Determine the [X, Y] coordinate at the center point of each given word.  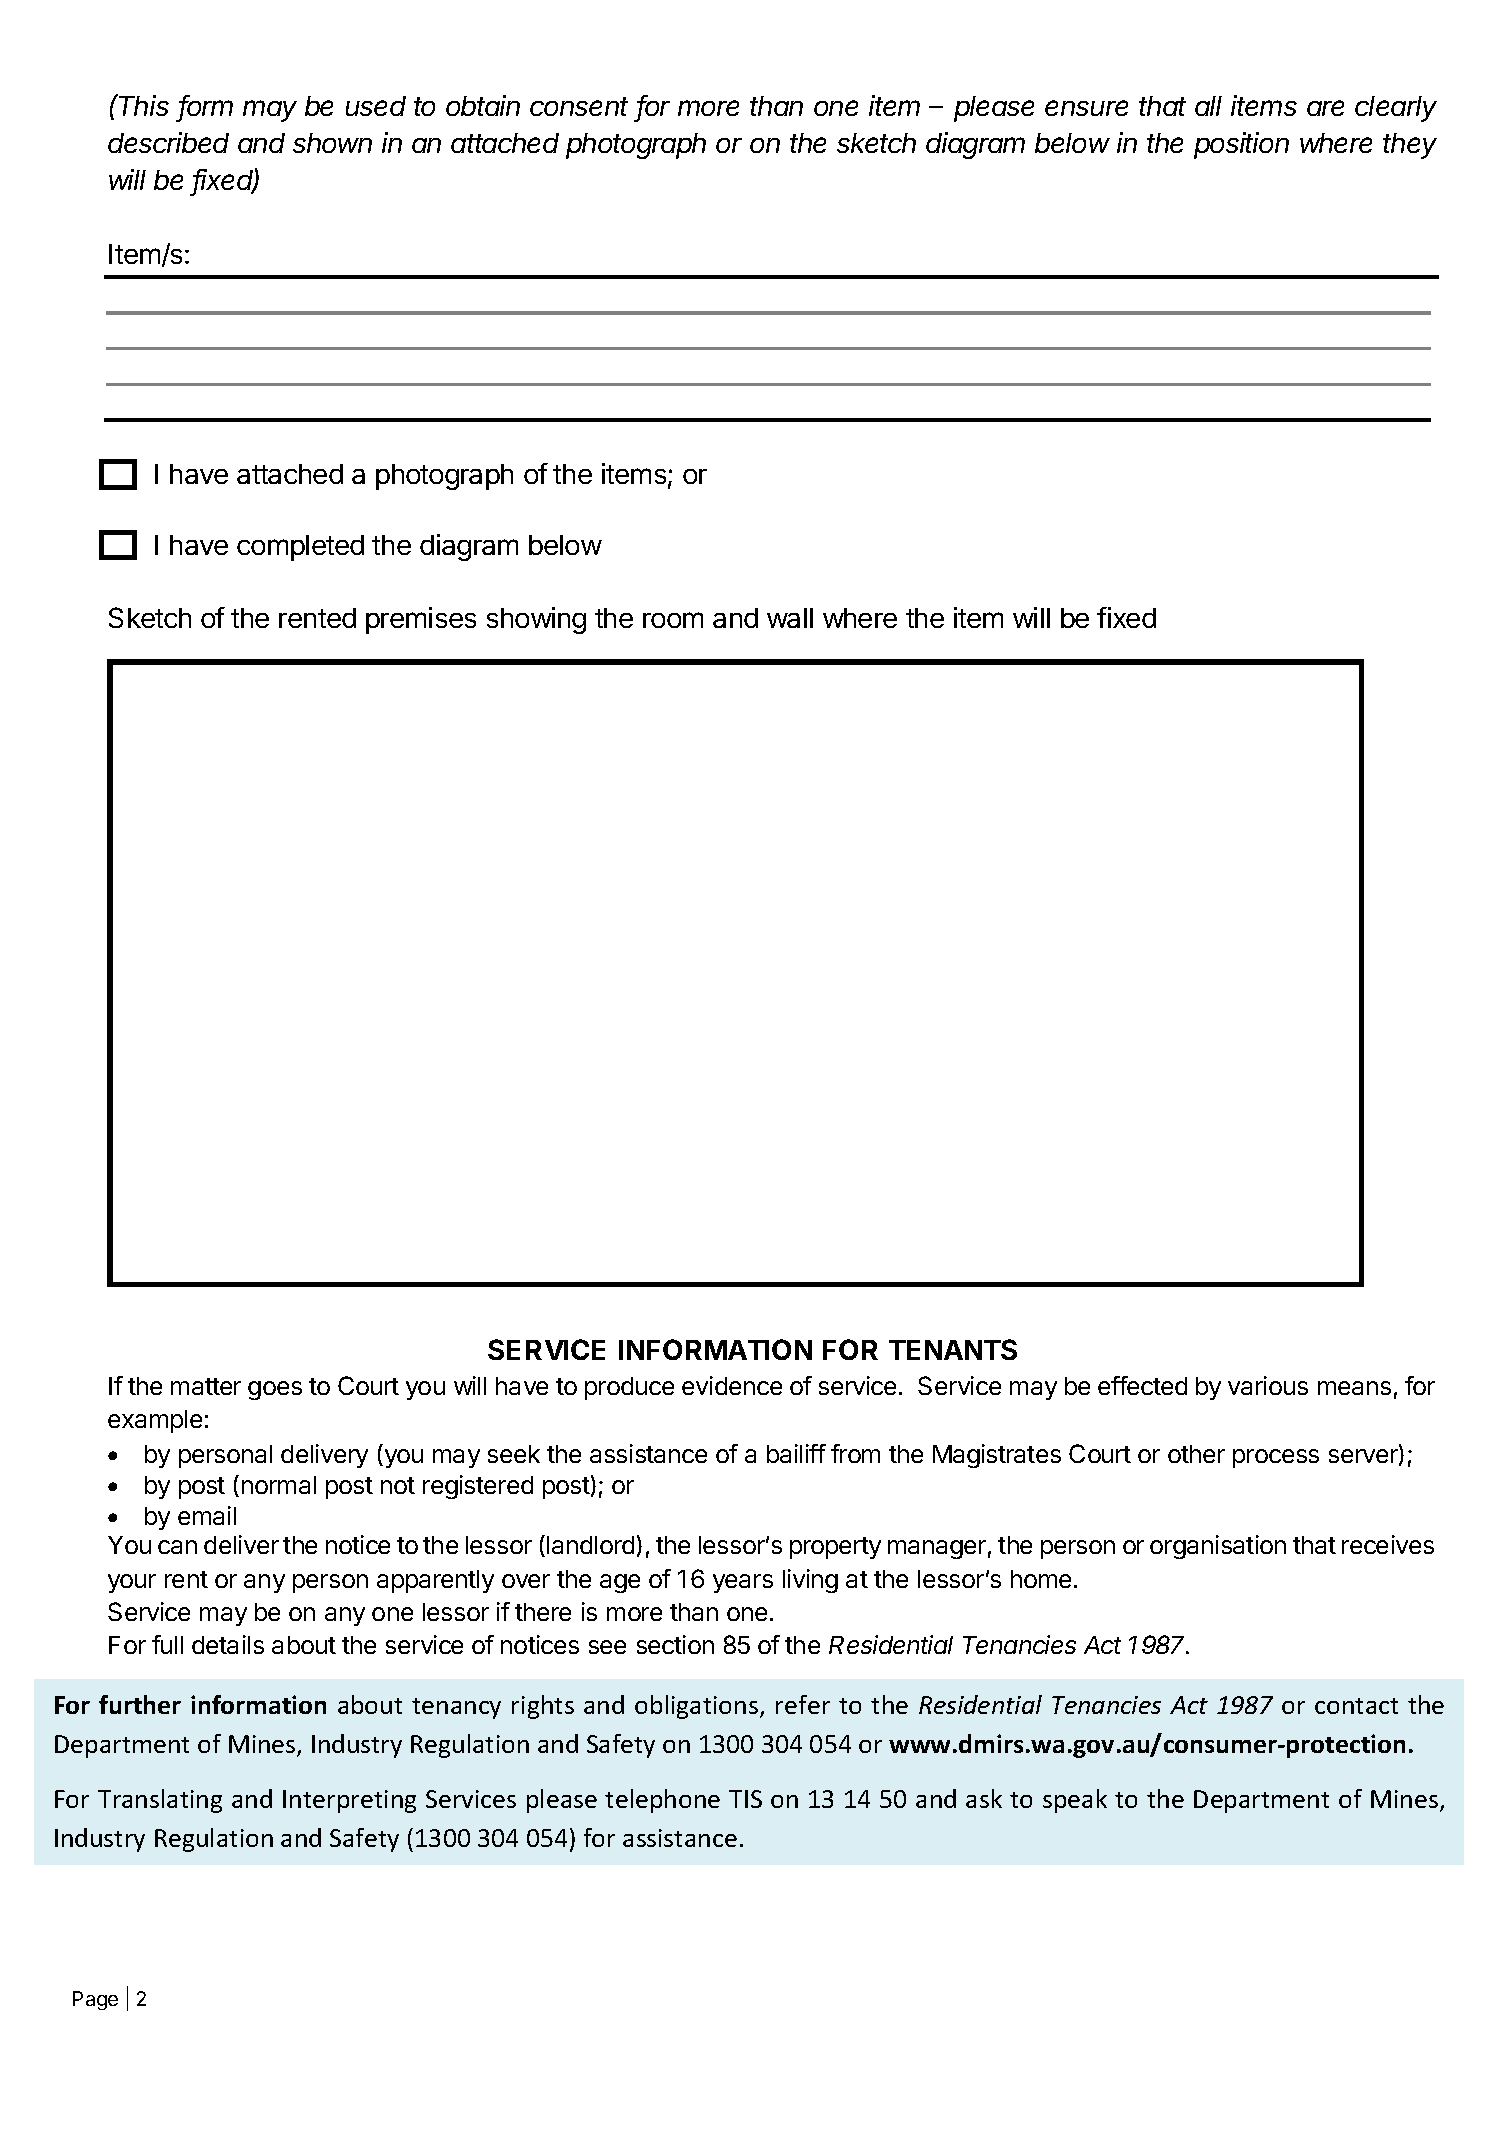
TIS [745, 1799]
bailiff [796, 1453]
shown [332, 143]
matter [206, 1386]
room [673, 620]
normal [279, 1485]
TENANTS [953, 1349]
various [1268, 1385]
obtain [483, 105]
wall [790, 618]
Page [95, 2000]
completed [300, 548]
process [1276, 1458]
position [1241, 145]
